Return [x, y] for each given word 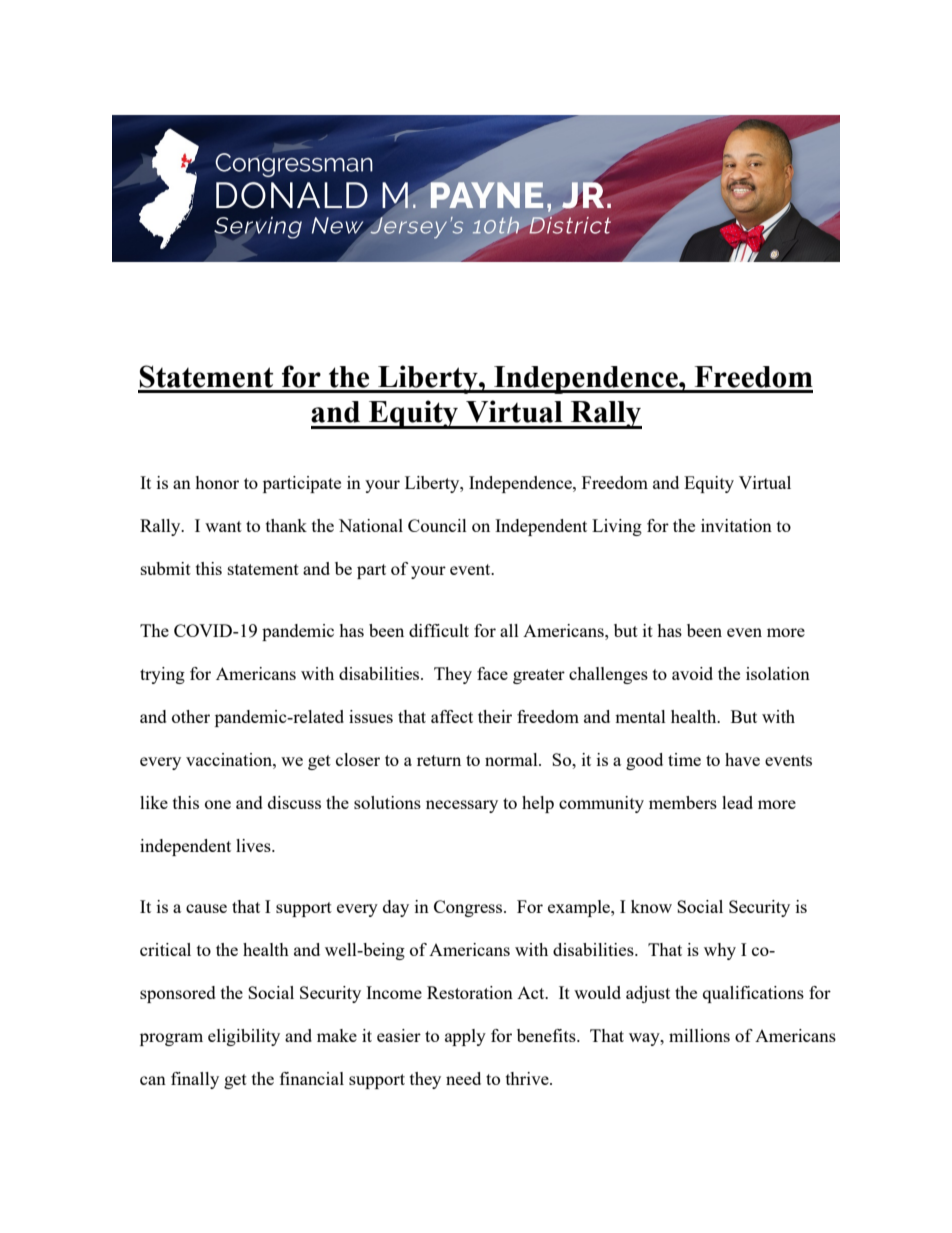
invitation [736, 525]
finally [195, 1080]
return [439, 760]
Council [437, 525]
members [683, 802]
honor [217, 482]
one [218, 804]
